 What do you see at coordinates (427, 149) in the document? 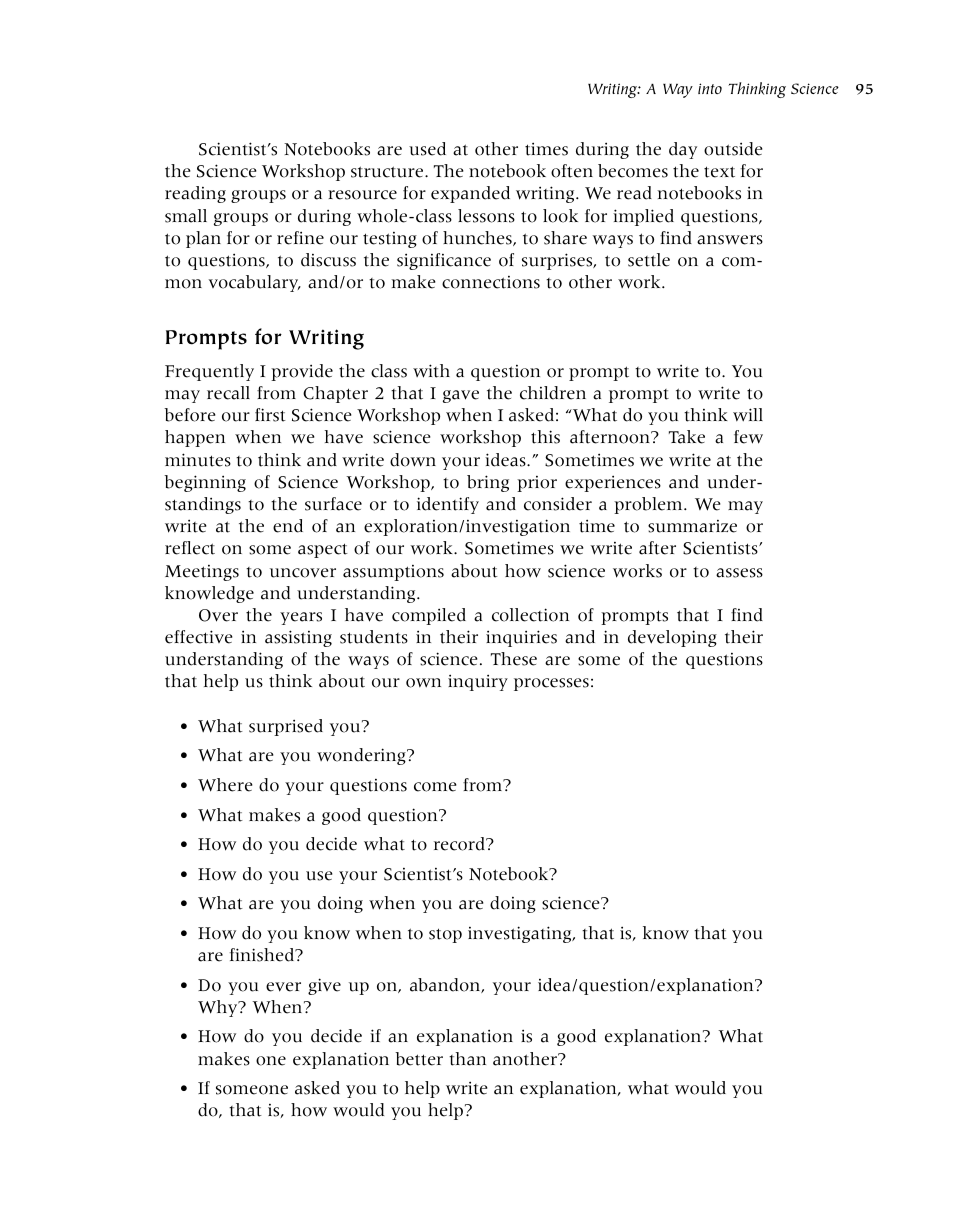
I see `used` at bounding box center [427, 149].
